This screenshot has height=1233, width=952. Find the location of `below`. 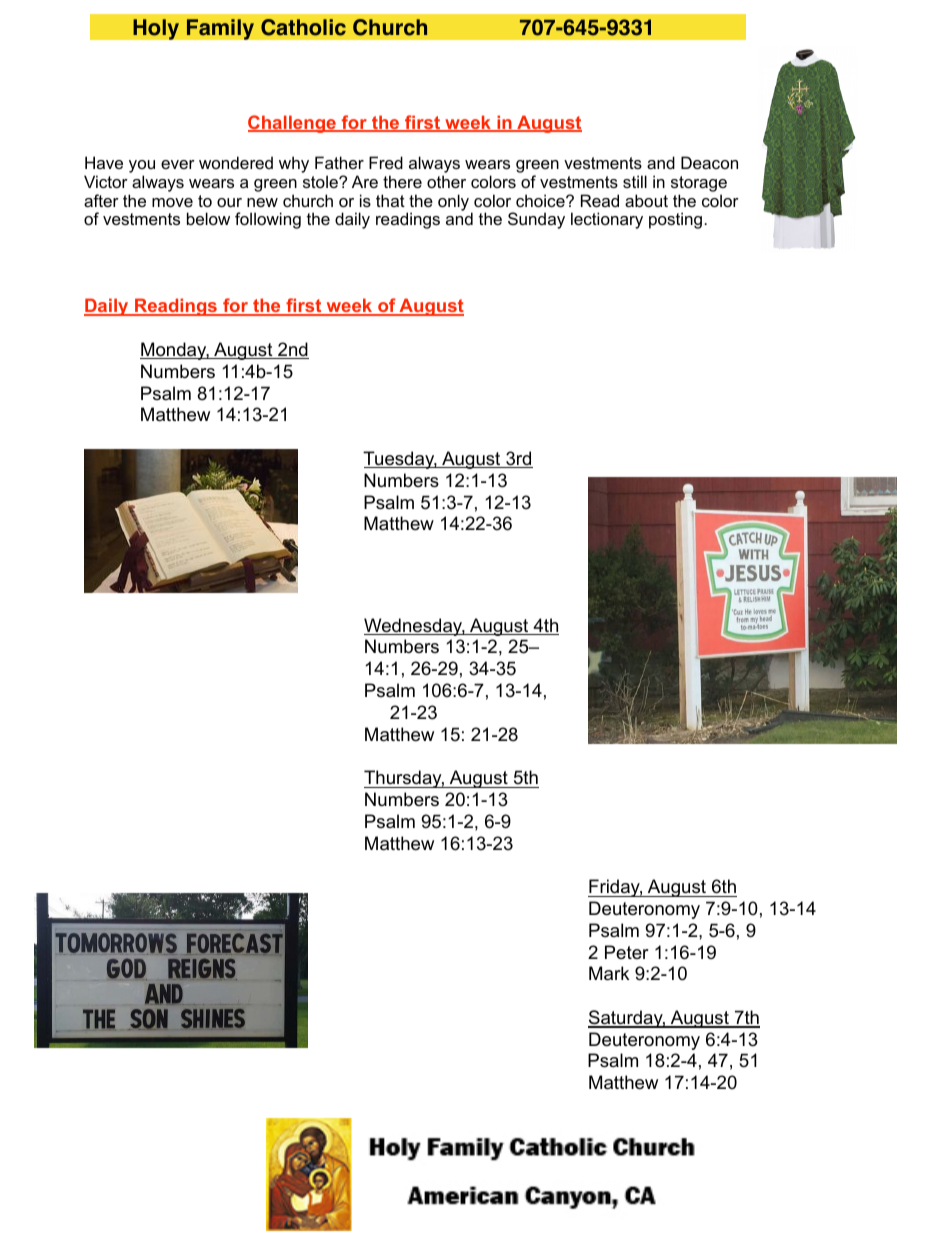

below is located at coordinates (208, 218).
